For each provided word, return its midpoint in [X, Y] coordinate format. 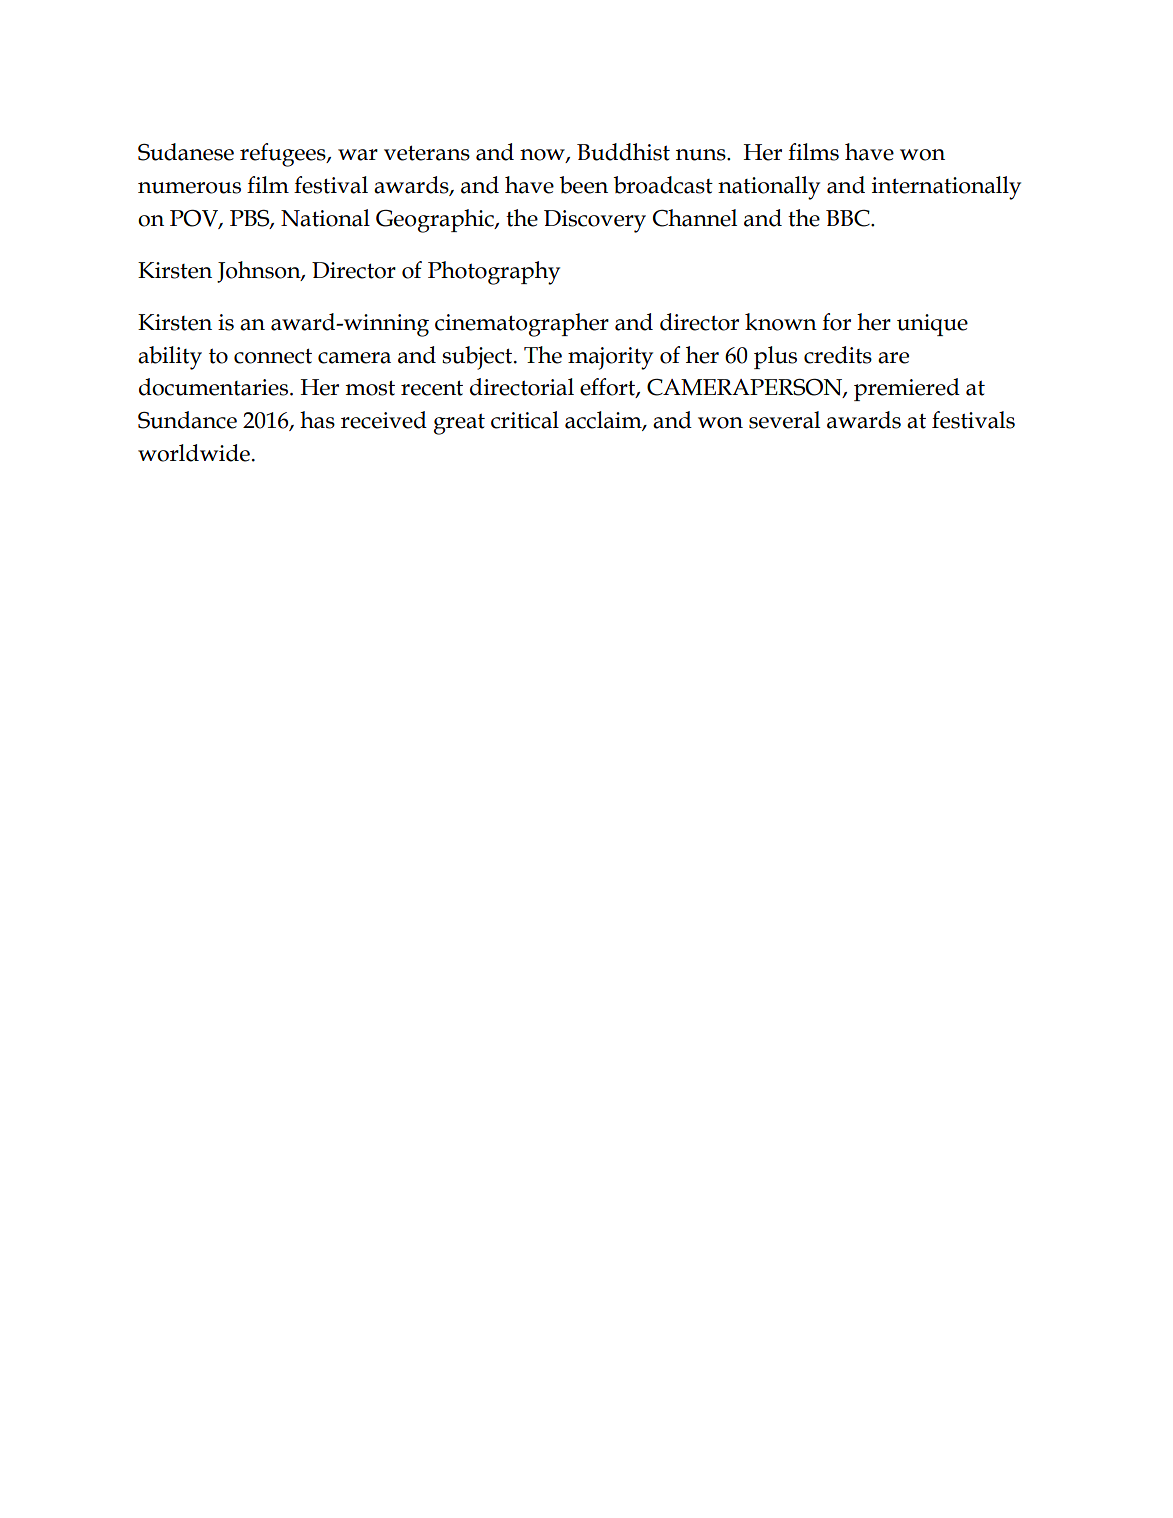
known [781, 322]
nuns [702, 155]
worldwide [194, 453]
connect [273, 356]
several [784, 420]
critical [525, 420]
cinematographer [522, 325]
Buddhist [623, 152]
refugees [284, 155]
